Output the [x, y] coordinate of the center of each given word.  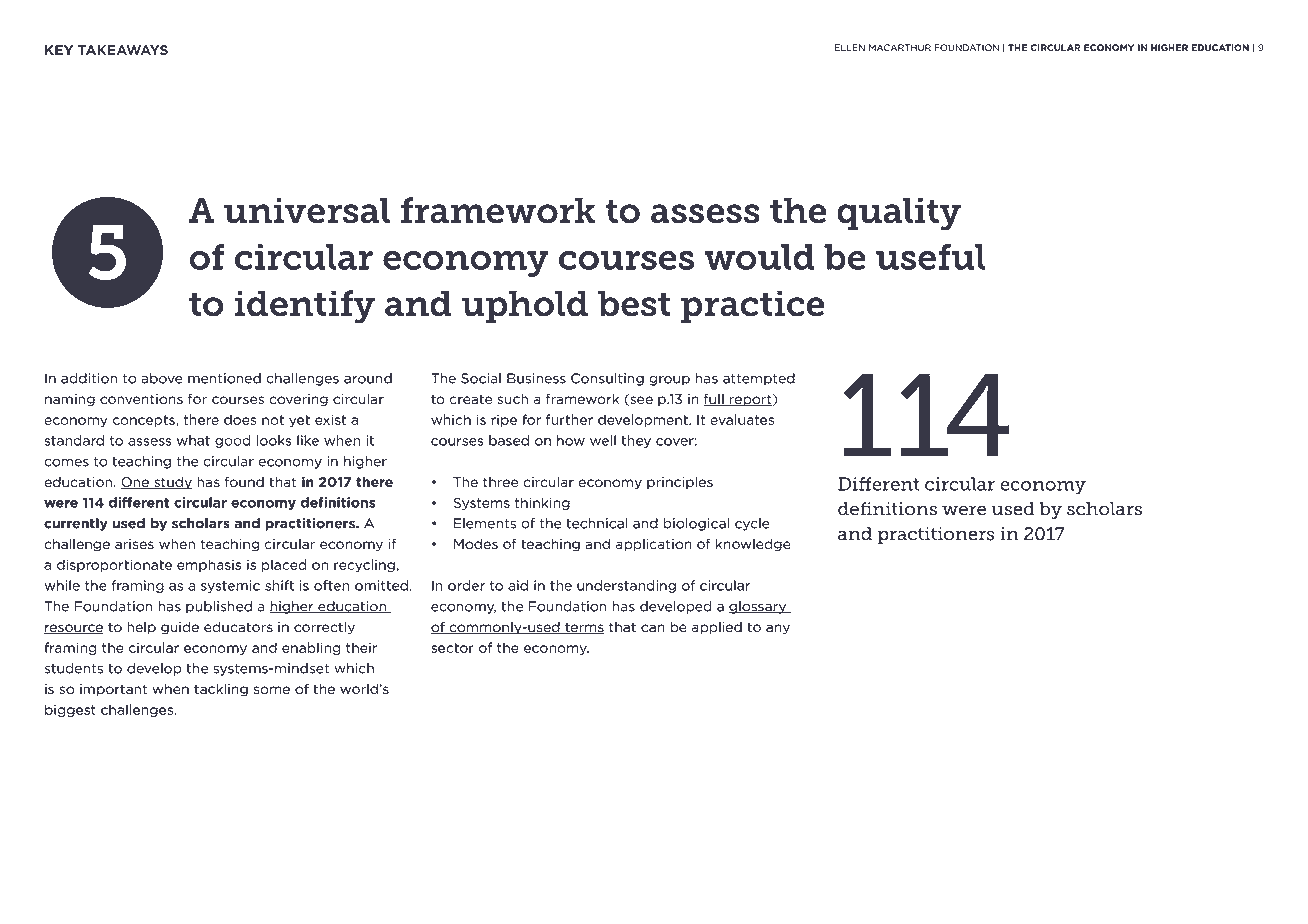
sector [452, 648]
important [113, 690]
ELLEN [850, 47]
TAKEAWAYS [123, 50]
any [778, 629]
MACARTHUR [900, 48]
